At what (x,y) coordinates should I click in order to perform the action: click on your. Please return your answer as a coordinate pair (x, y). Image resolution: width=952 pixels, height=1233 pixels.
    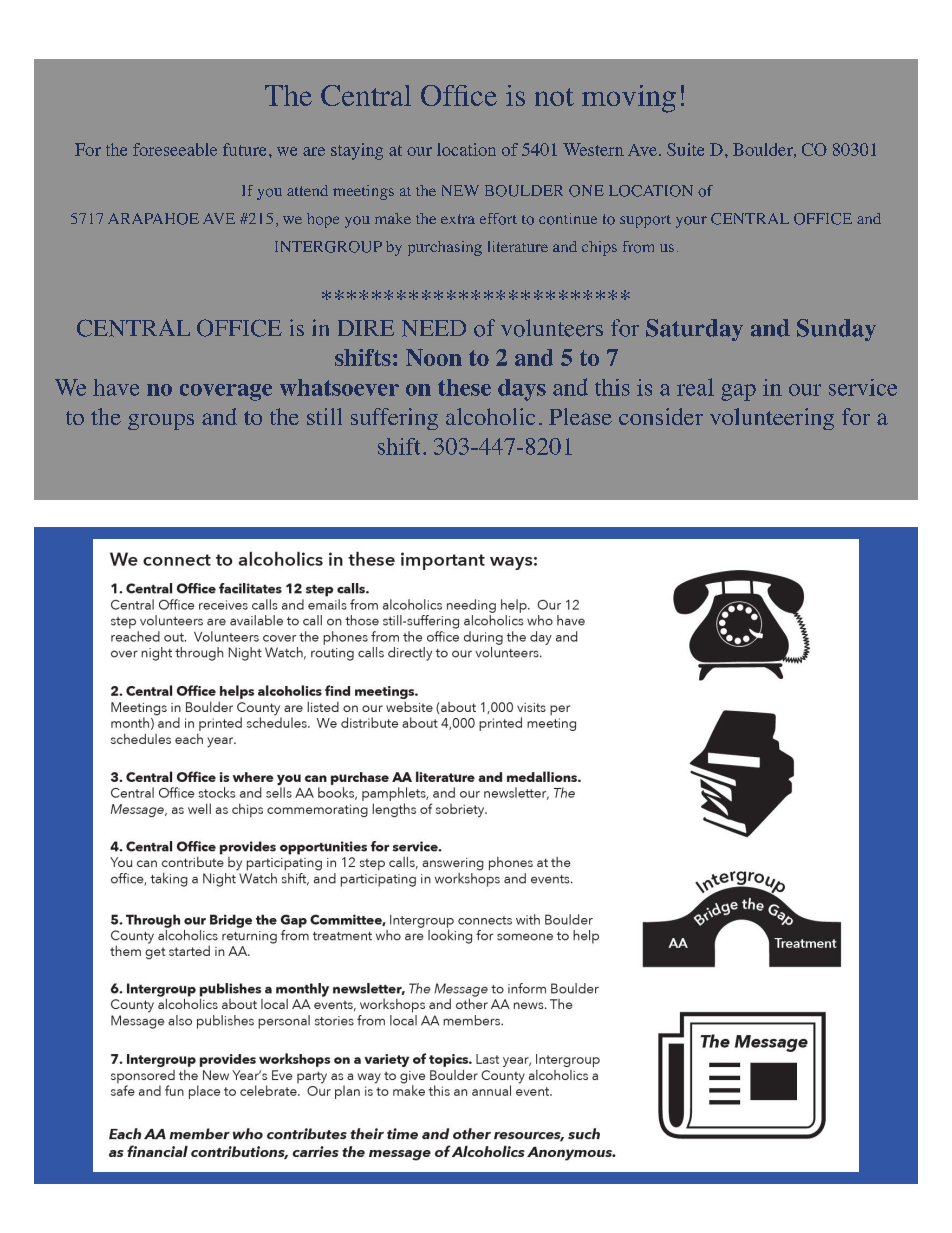
    Looking at the image, I should click on (691, 222).
